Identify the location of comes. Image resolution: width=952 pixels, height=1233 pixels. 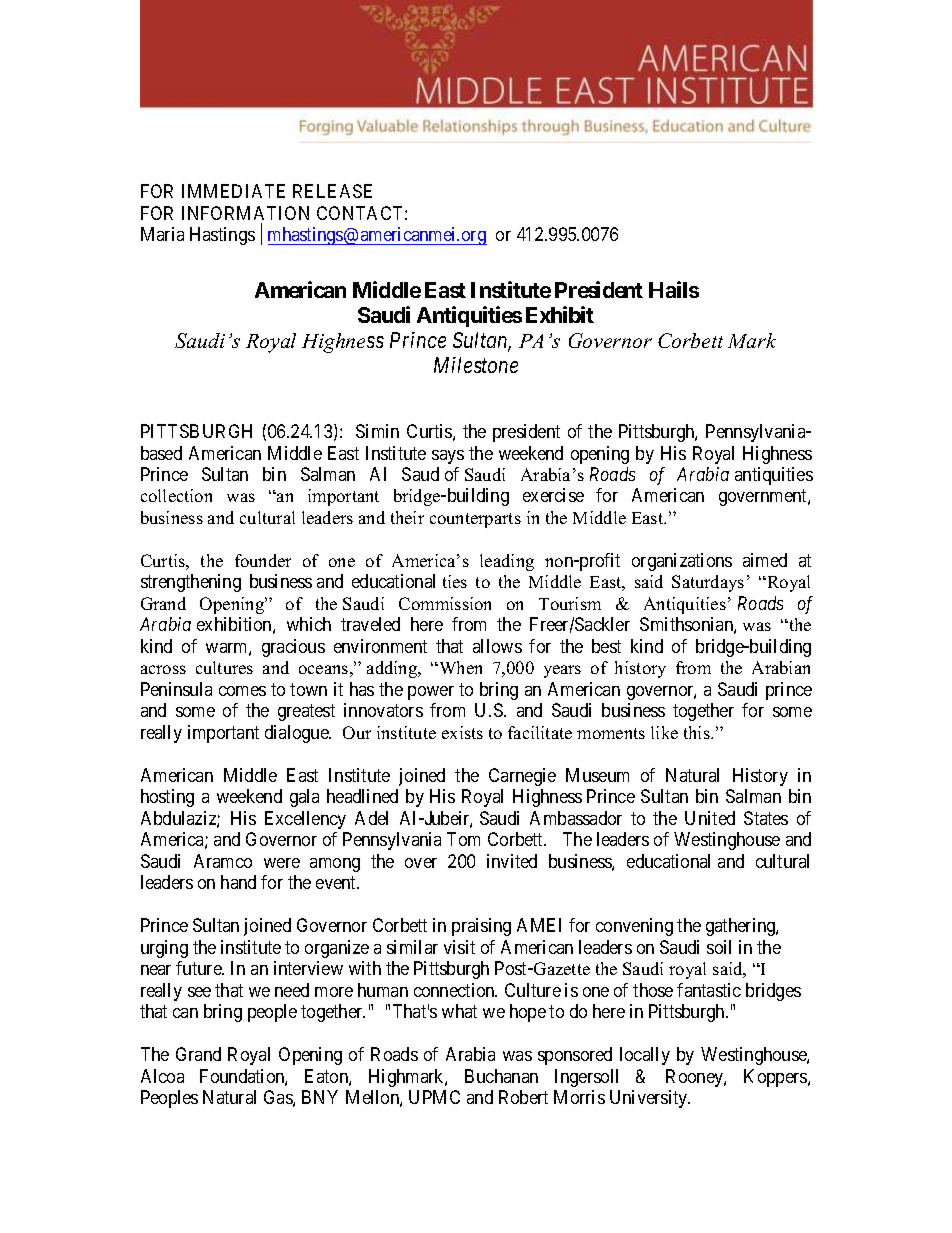
(242, 691).
